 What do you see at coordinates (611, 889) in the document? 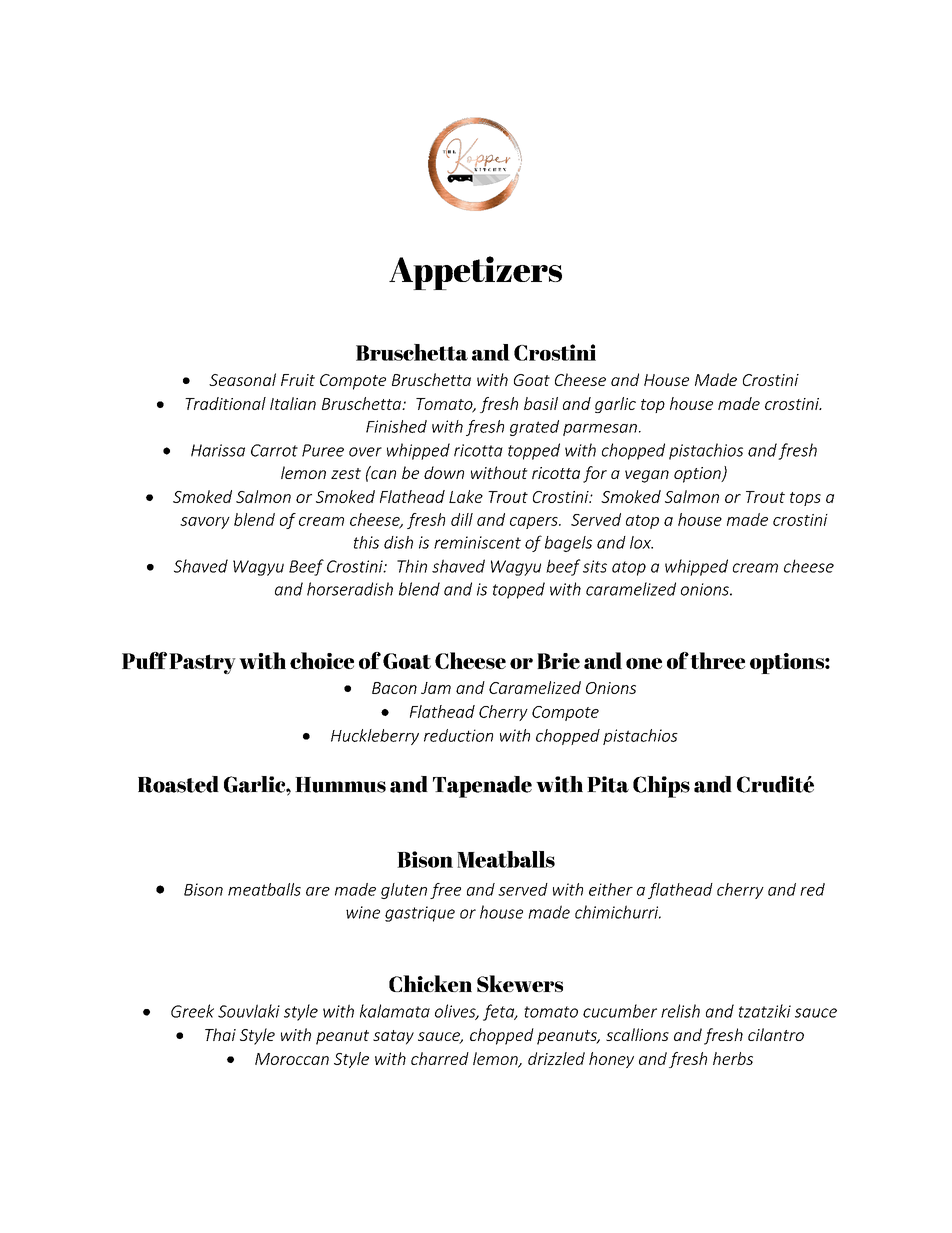
I see `either` at bounding box center [611, 889].
